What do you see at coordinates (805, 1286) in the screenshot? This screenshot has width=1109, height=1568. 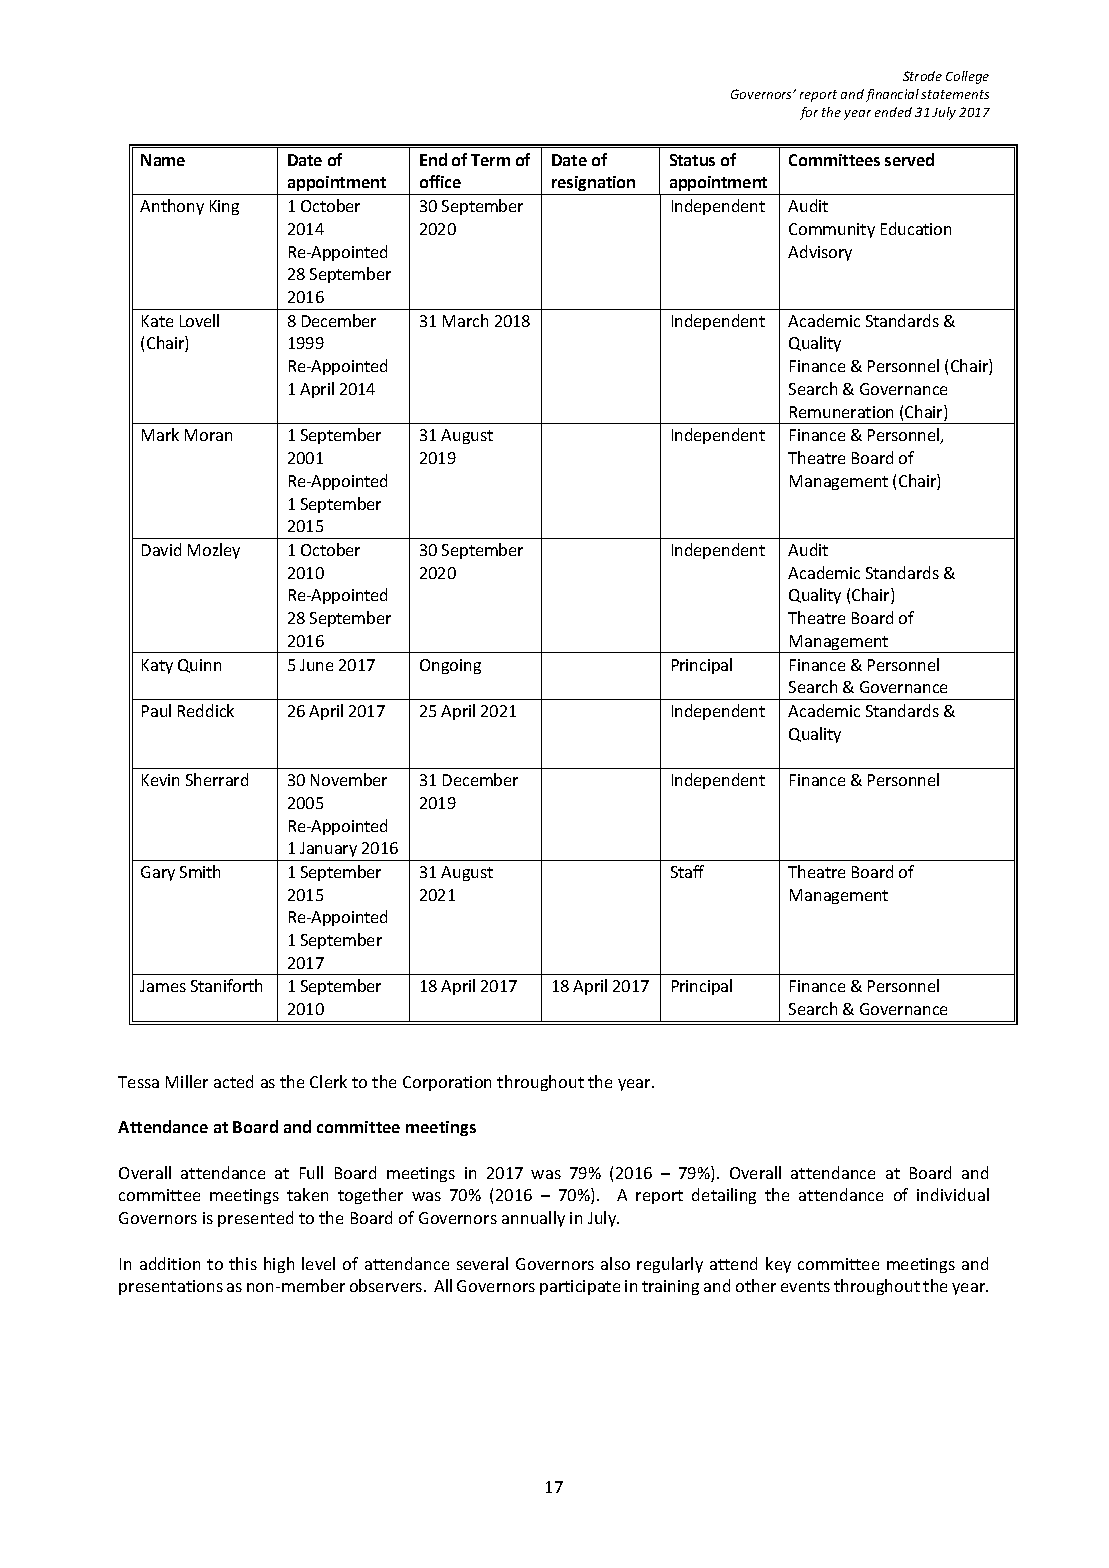 I see `events` at bounding box center [805, 1286].
